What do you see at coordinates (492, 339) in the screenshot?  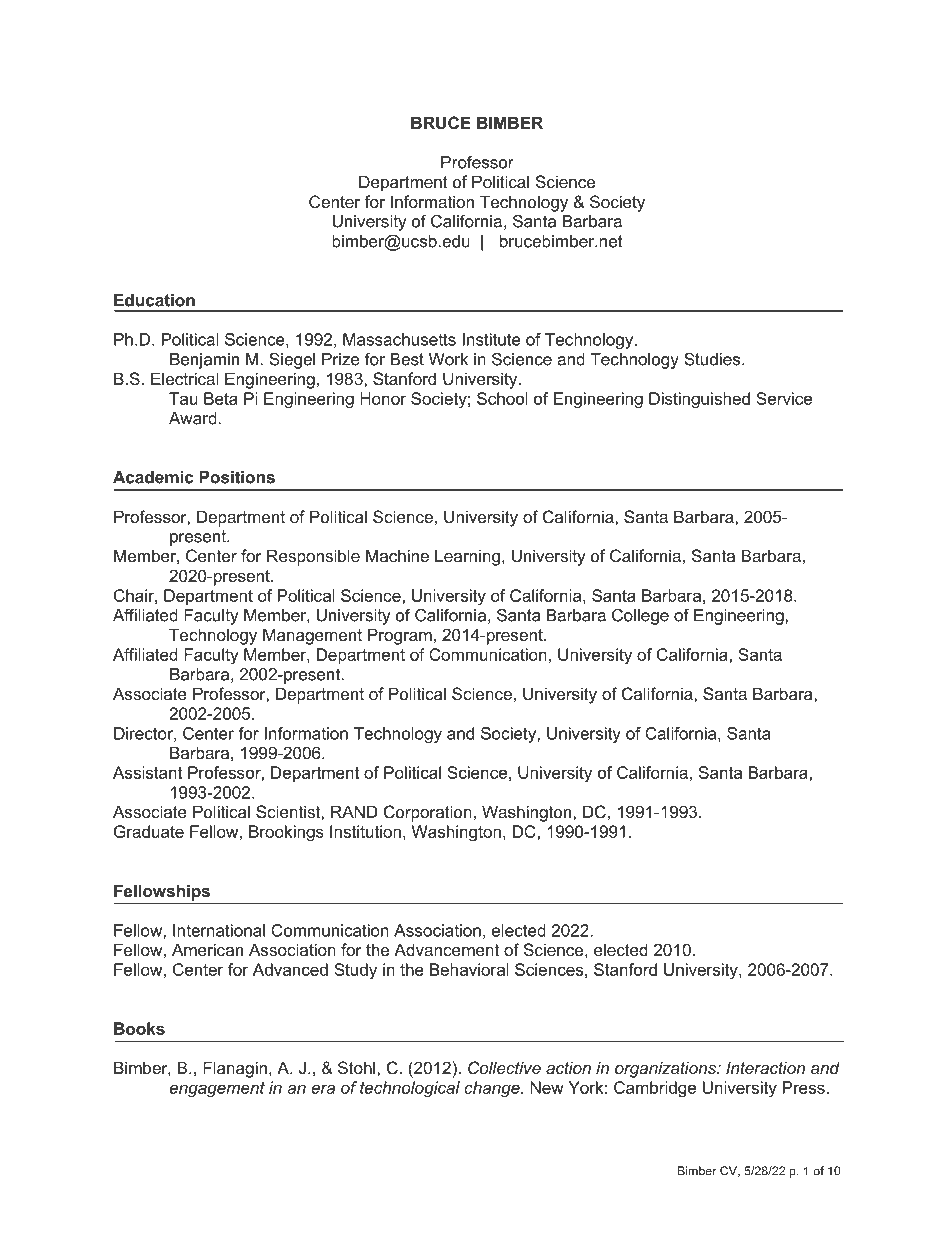 I see `Institute` at bounding box center [492, 339].
